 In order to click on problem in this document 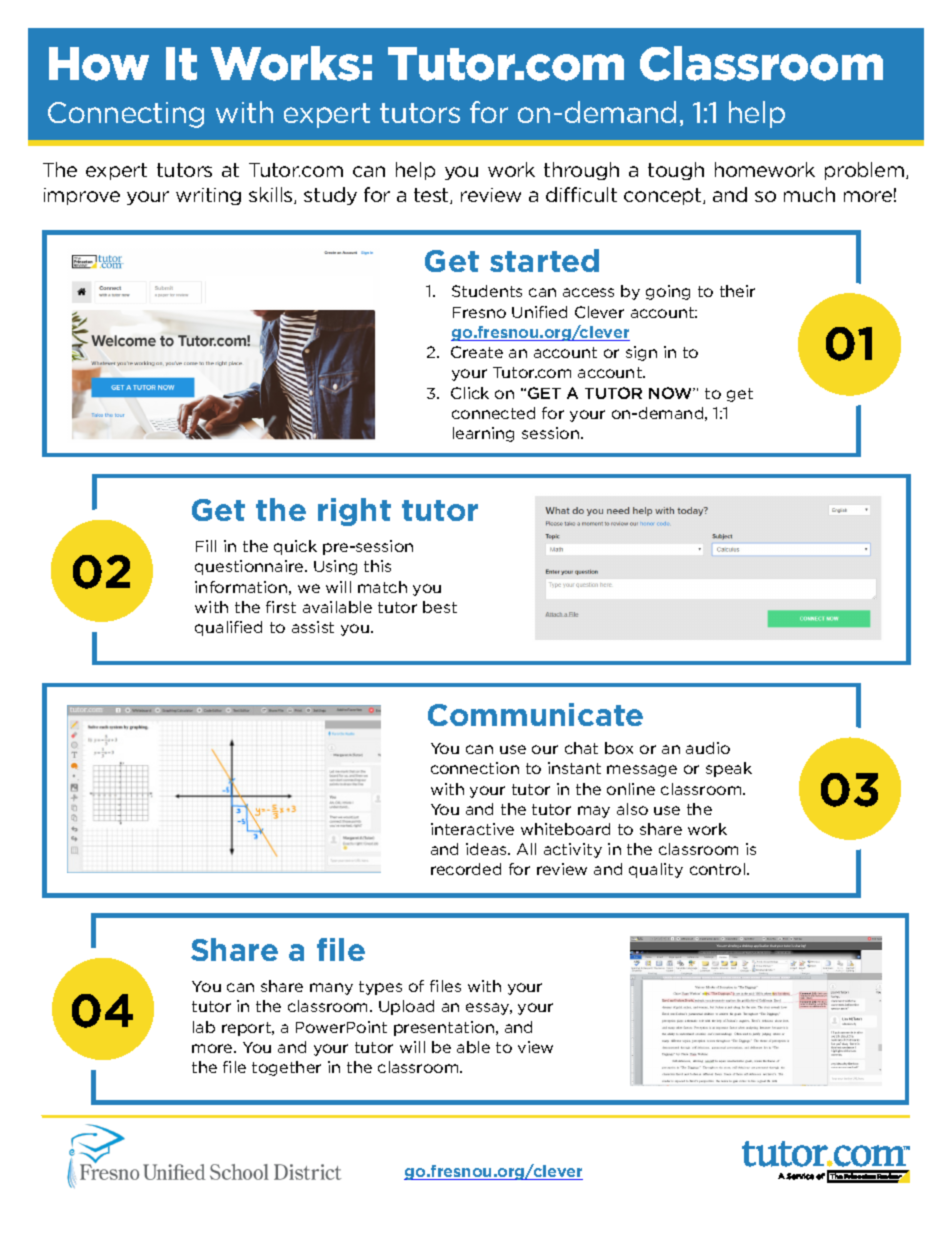, I will do `click(864, 171)`.
